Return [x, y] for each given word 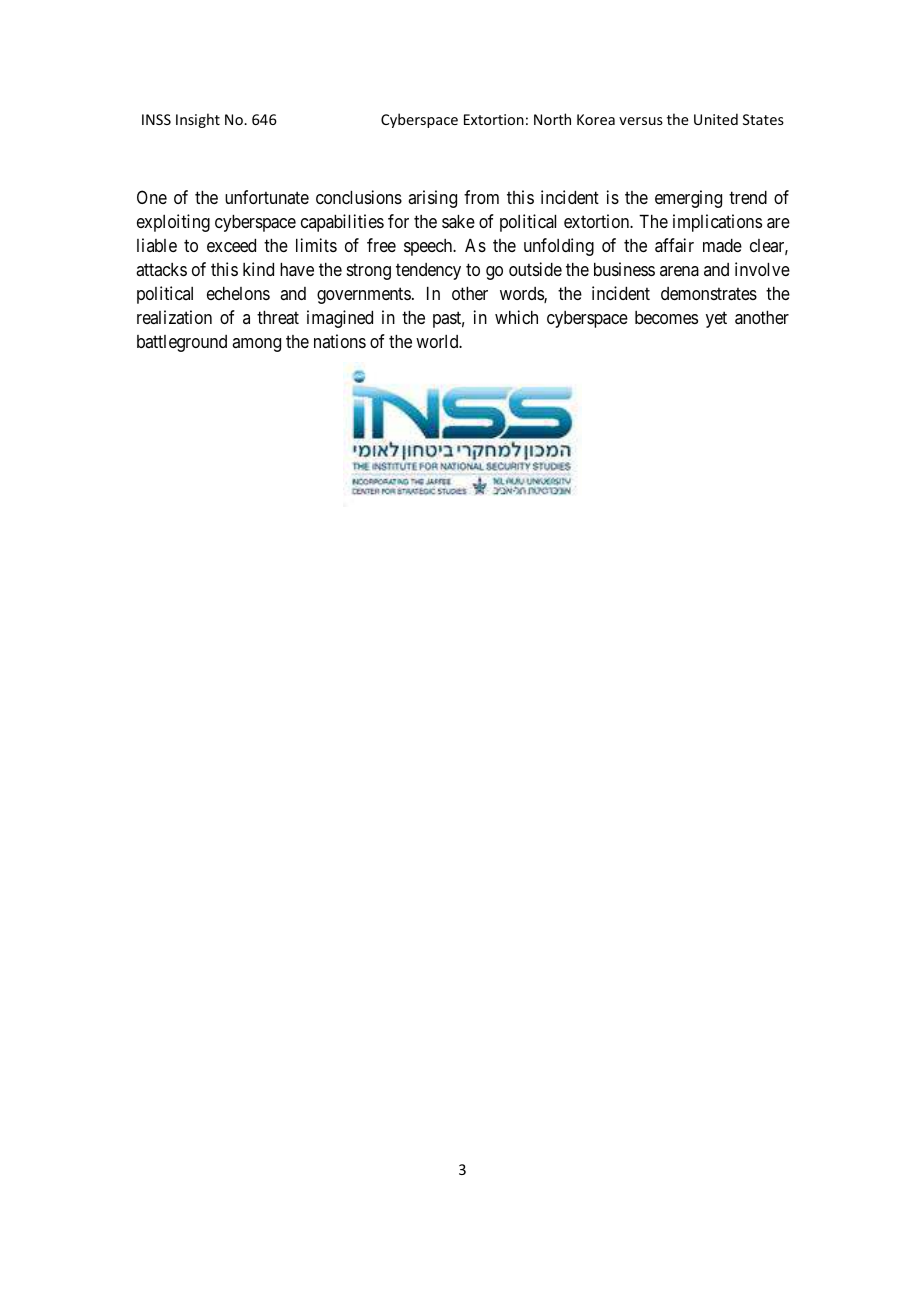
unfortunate [267, 197]
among [256, 345]
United [716, 119]
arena [679, 271]
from [481, 197]
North [552, 119]
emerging [688, 199]
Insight [198, 120]
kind [258, 269]
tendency [428, 271]
